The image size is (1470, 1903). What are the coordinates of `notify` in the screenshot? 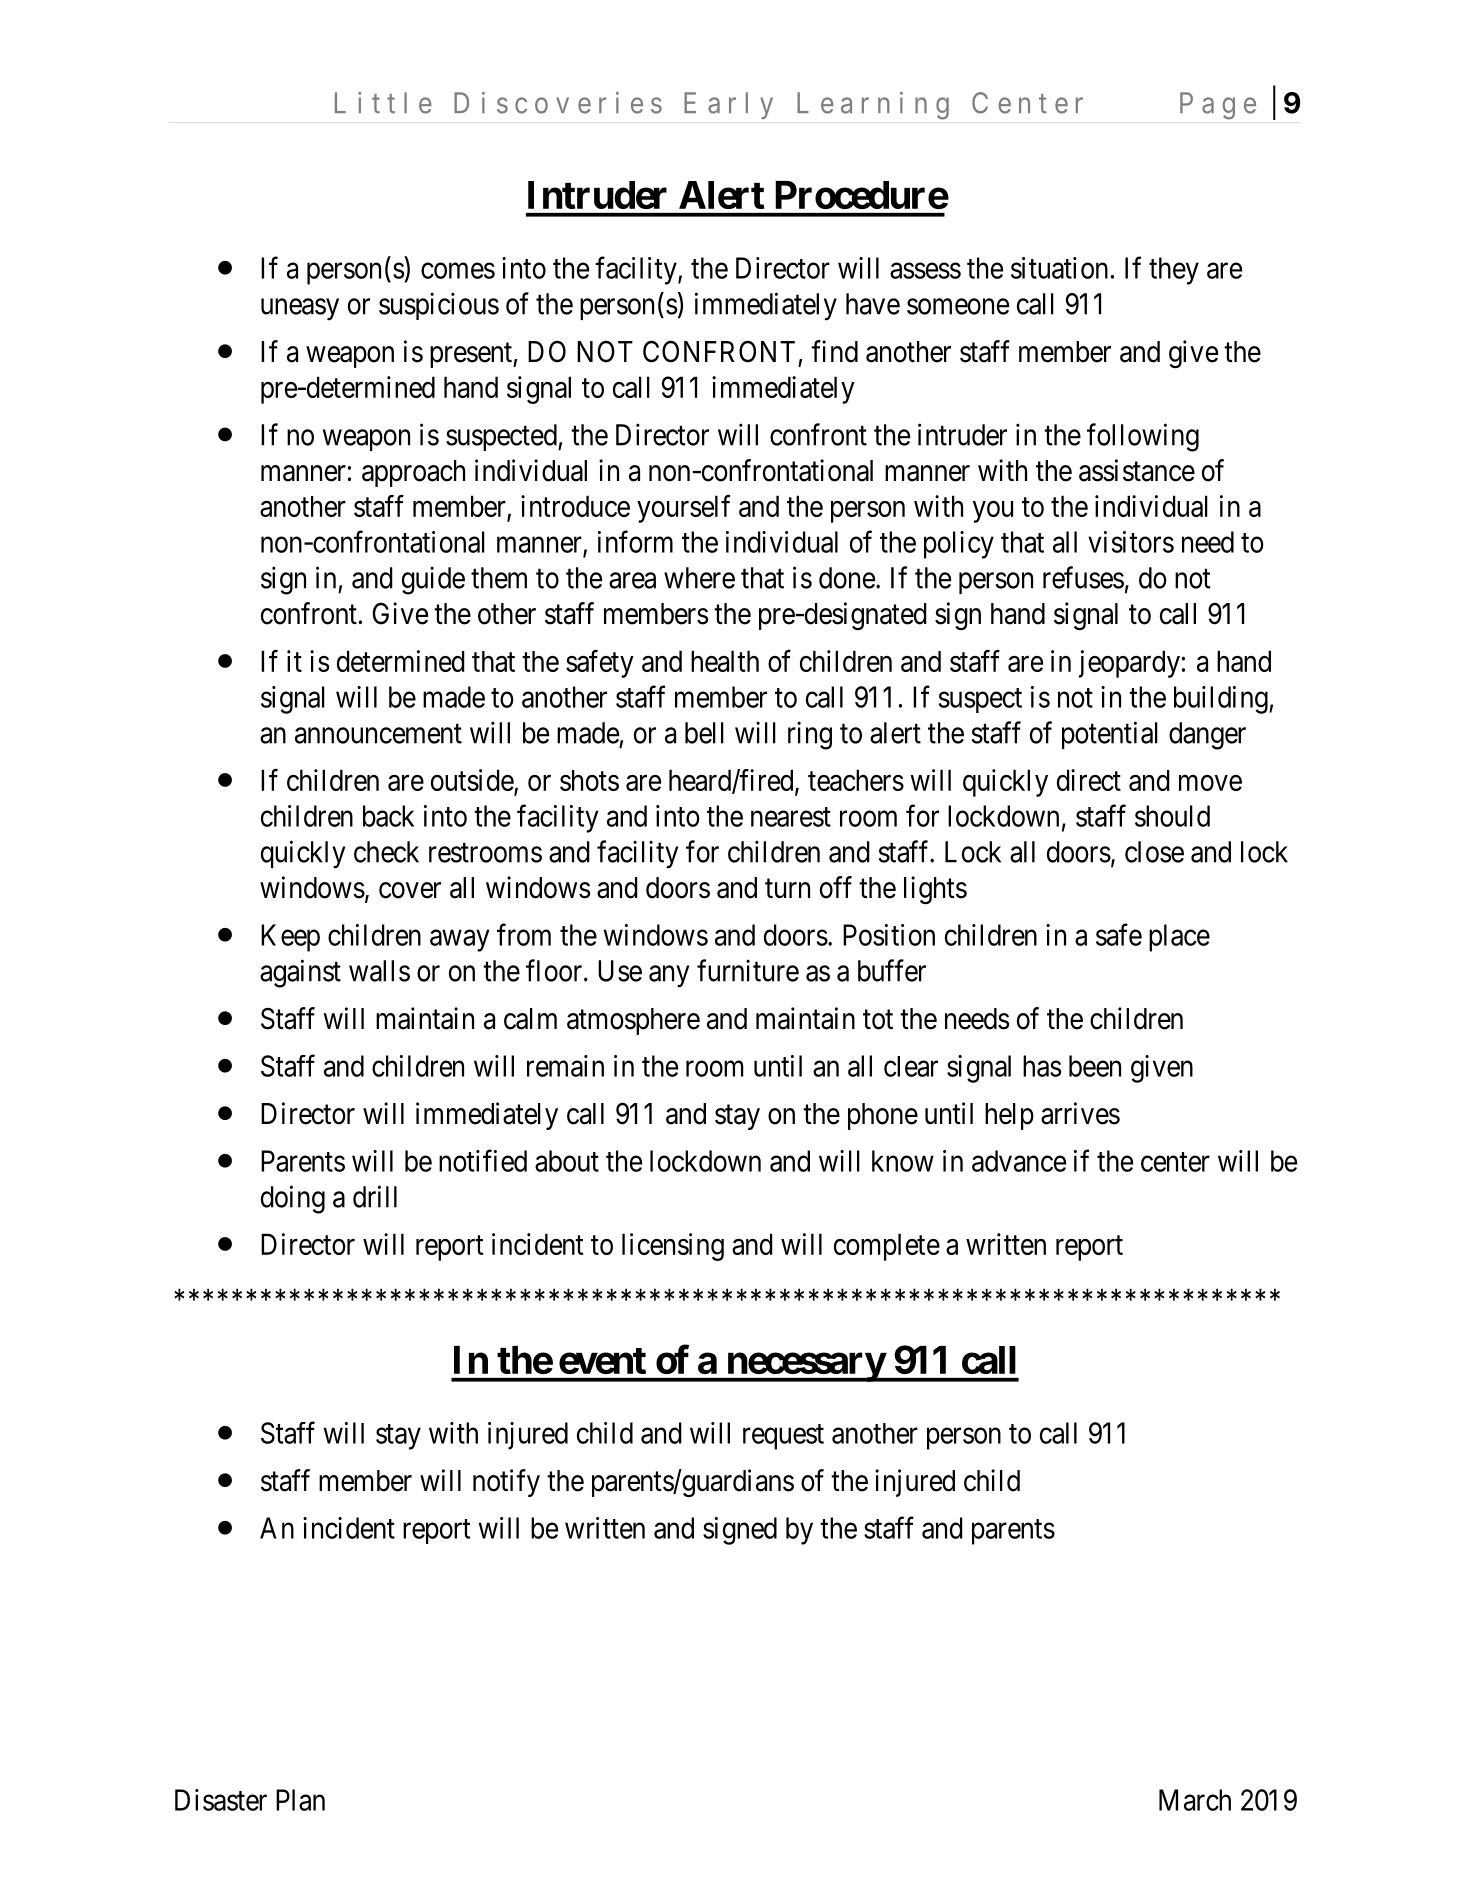 It's located at (506, 1483).
